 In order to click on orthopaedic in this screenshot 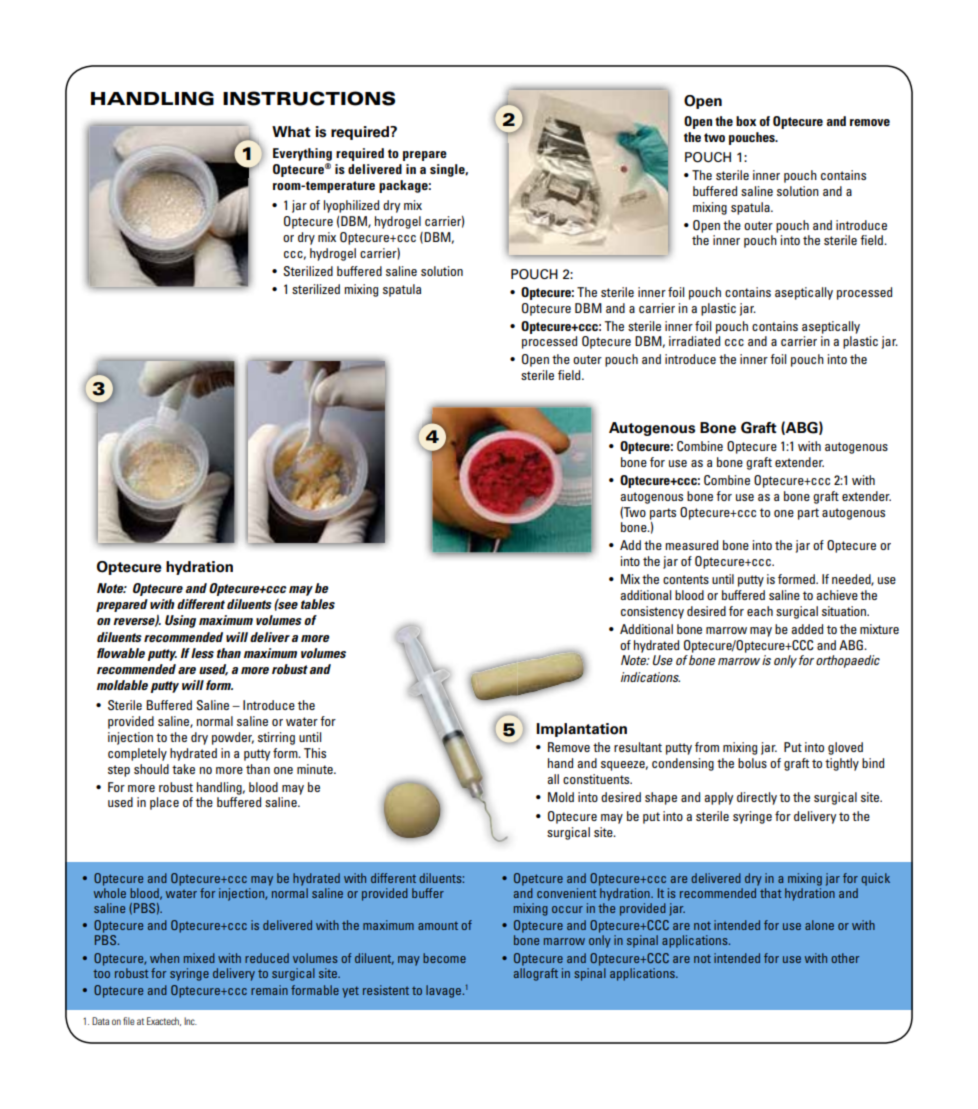, I will do `click(848, 661)`.
